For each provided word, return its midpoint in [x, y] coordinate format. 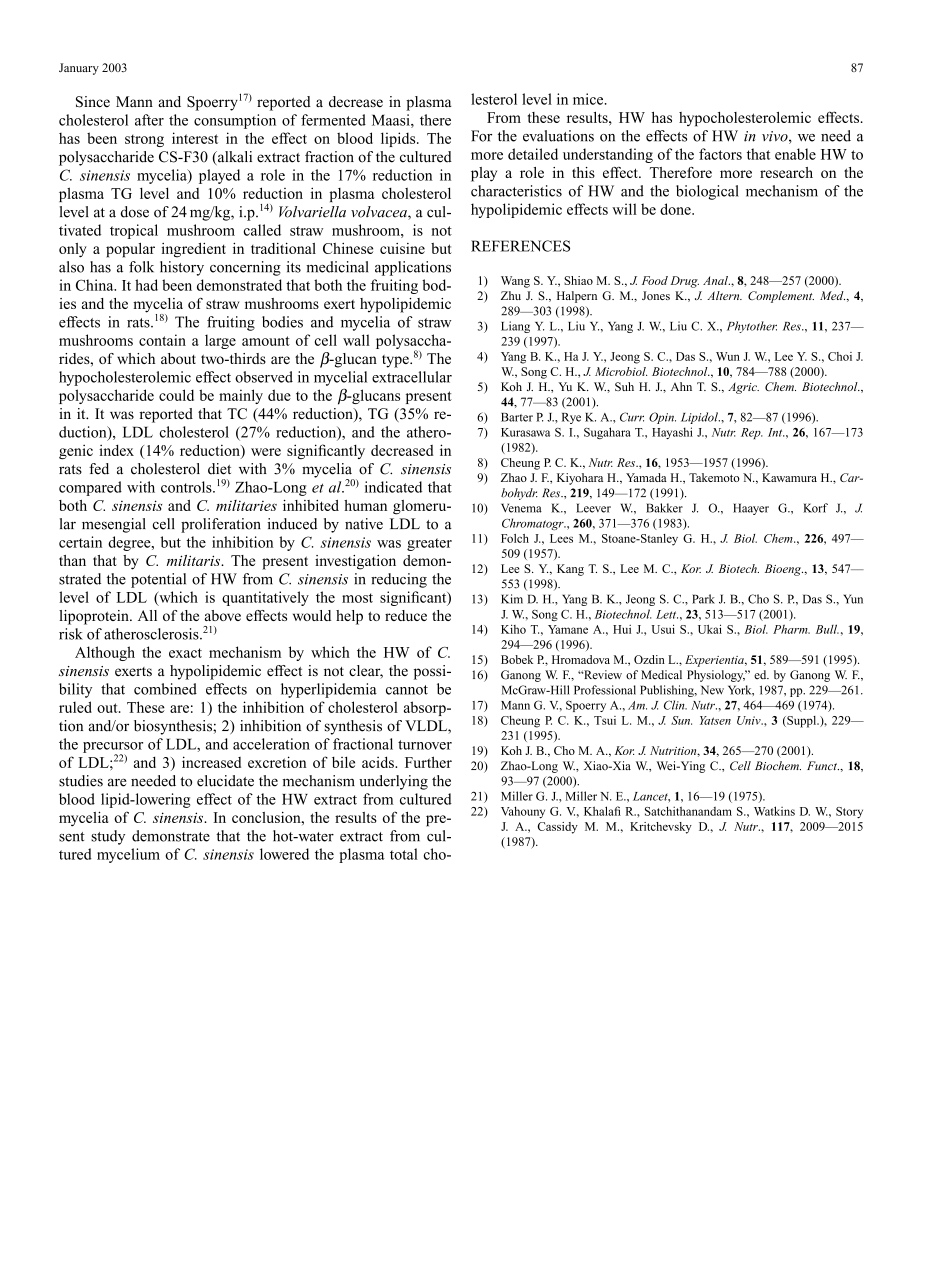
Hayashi [672, 433]
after [149, 120]
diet [219, 469]
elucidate [225, 781]
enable [795, 154]
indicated [393, 487]
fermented [333, 120]
